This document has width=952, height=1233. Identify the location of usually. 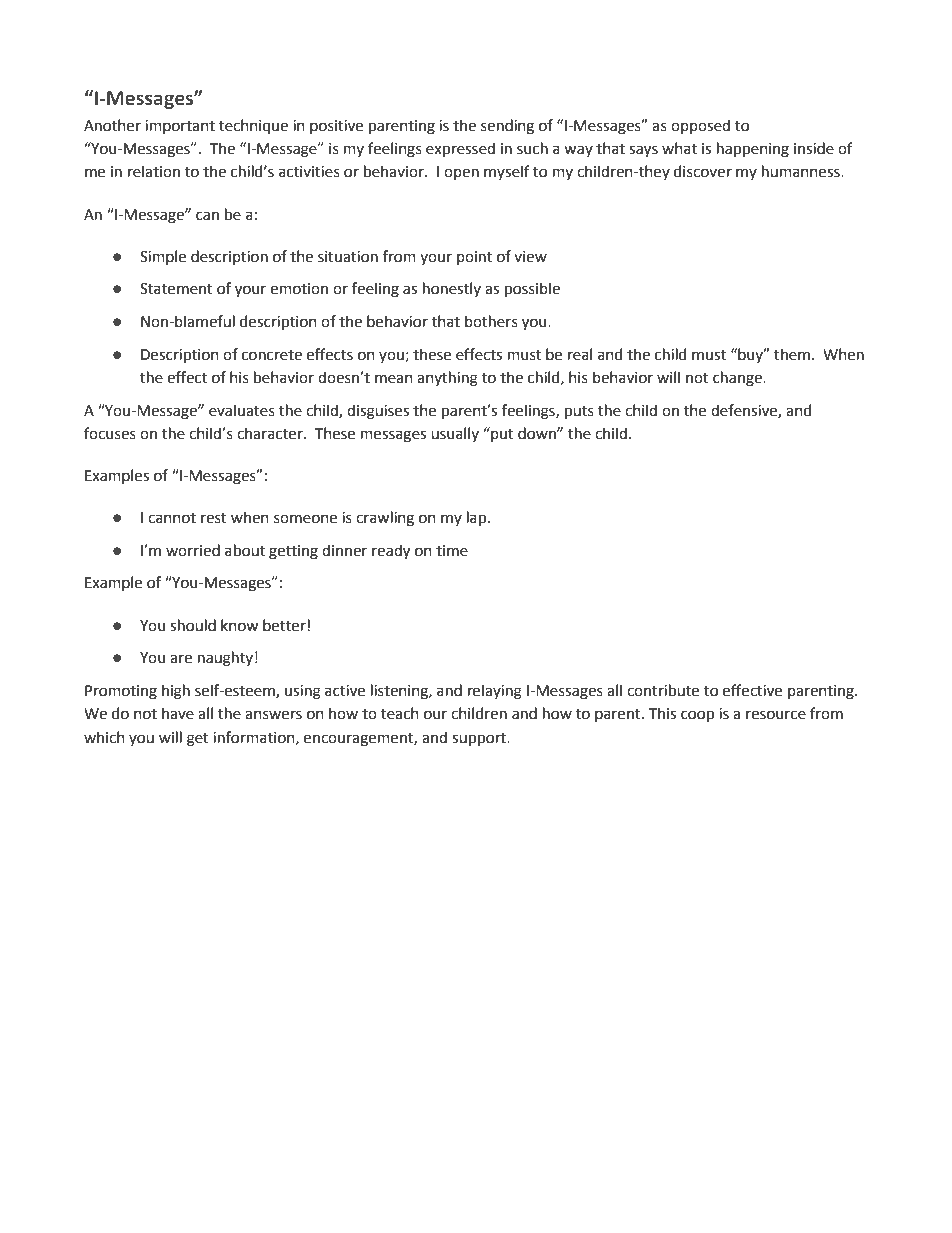
(455, 434).
